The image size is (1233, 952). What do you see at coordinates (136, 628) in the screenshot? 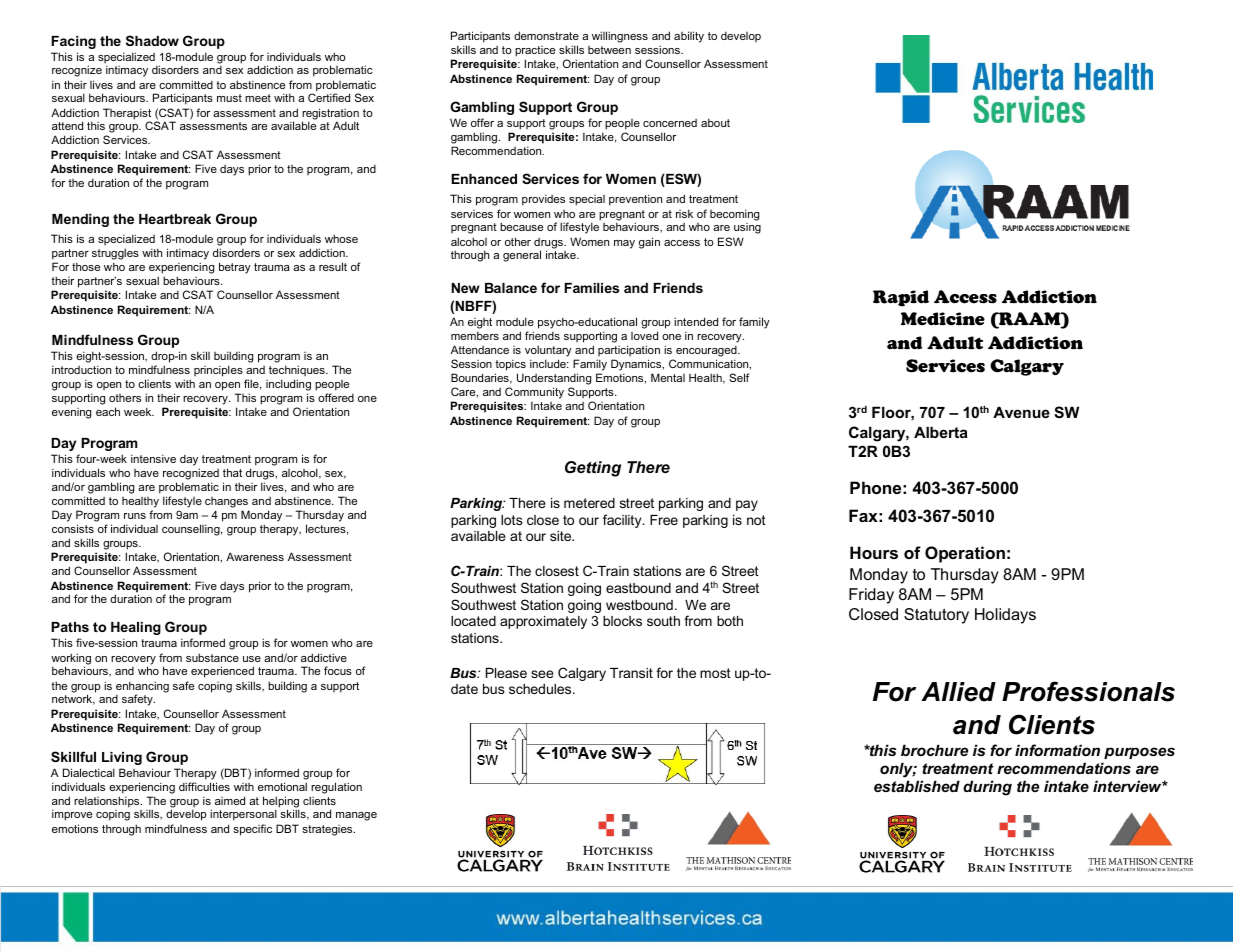
I see `Healing` at bounding box center [136, 628].
